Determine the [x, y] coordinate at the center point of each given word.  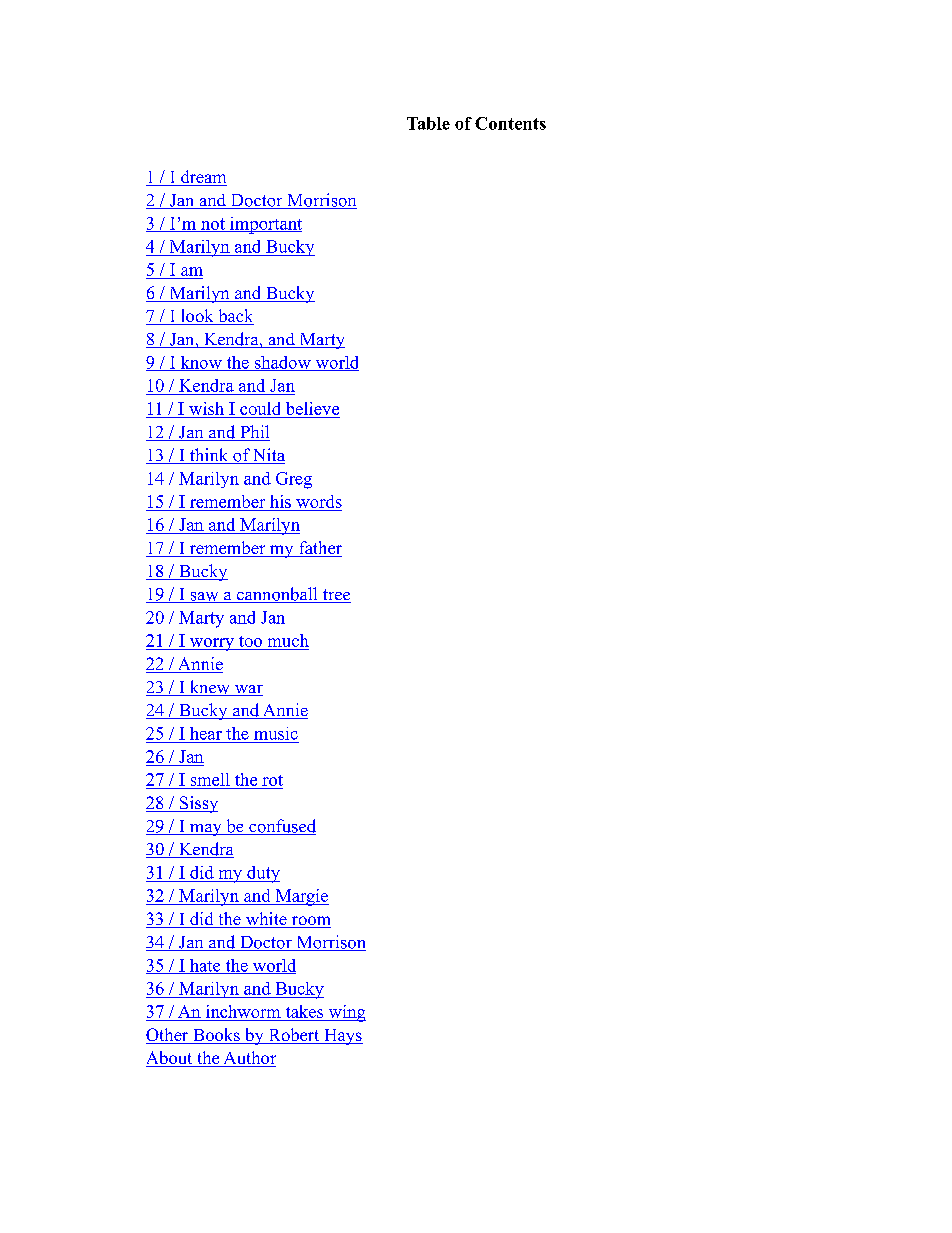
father [319, 549]
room [310, 922]
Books [216, 1036]
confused [281, 827]
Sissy [198, 804]
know [201, 363]
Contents [510, 123]
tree [335, 596]
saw [204, 597]
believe [311, 410]
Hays [342, 1037]
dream [203, 178]
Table [428, 123]
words [319, 501]
